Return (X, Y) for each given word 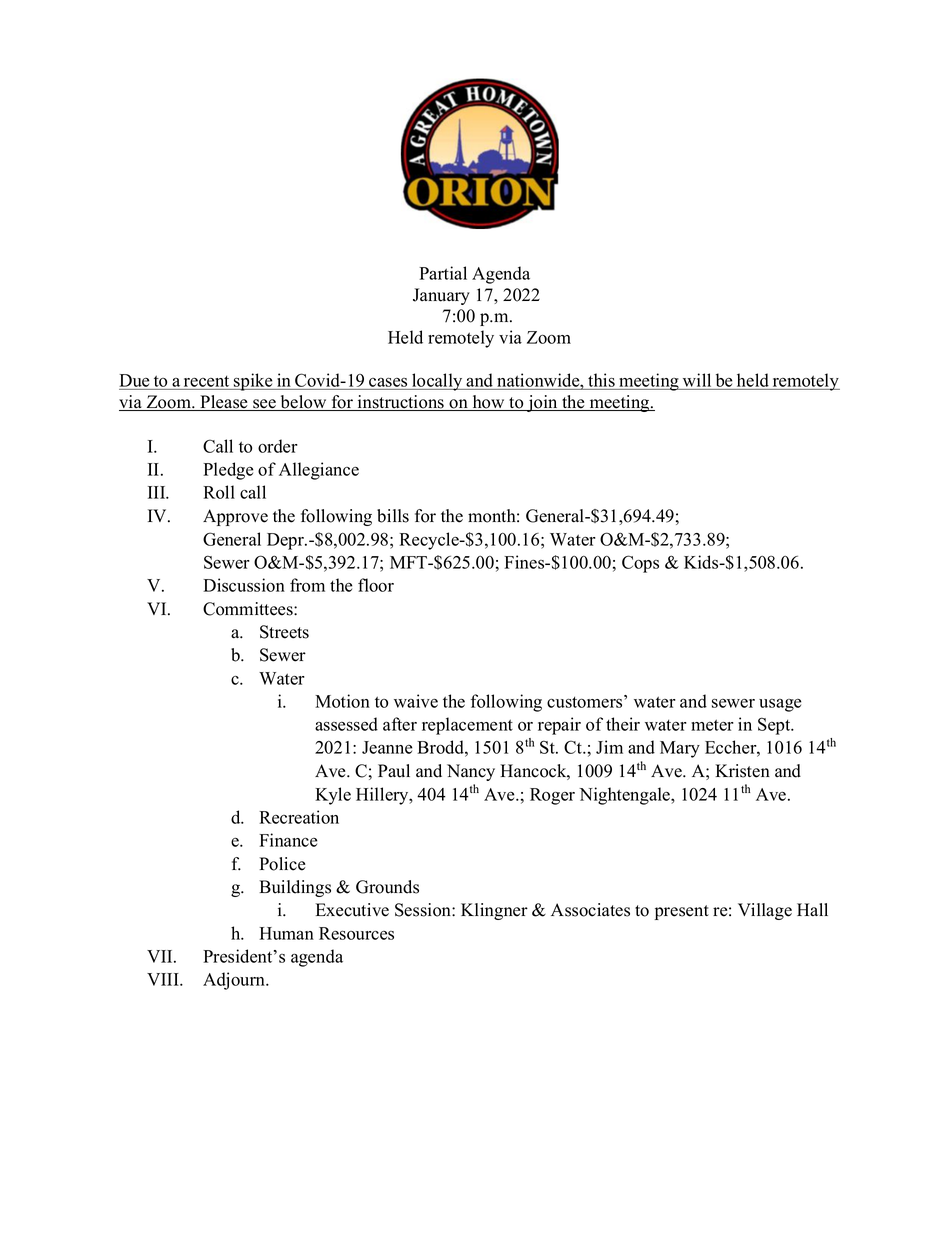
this (601, 380)
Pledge (228, 471)
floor (376, 585)
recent (206, 381)
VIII (164, 979)
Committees (249, 609)
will (697, 380)
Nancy (471, 772)
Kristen (742, 771)
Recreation (299, 817)
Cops (640, 564)
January (441, 296)
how (488, 403)
